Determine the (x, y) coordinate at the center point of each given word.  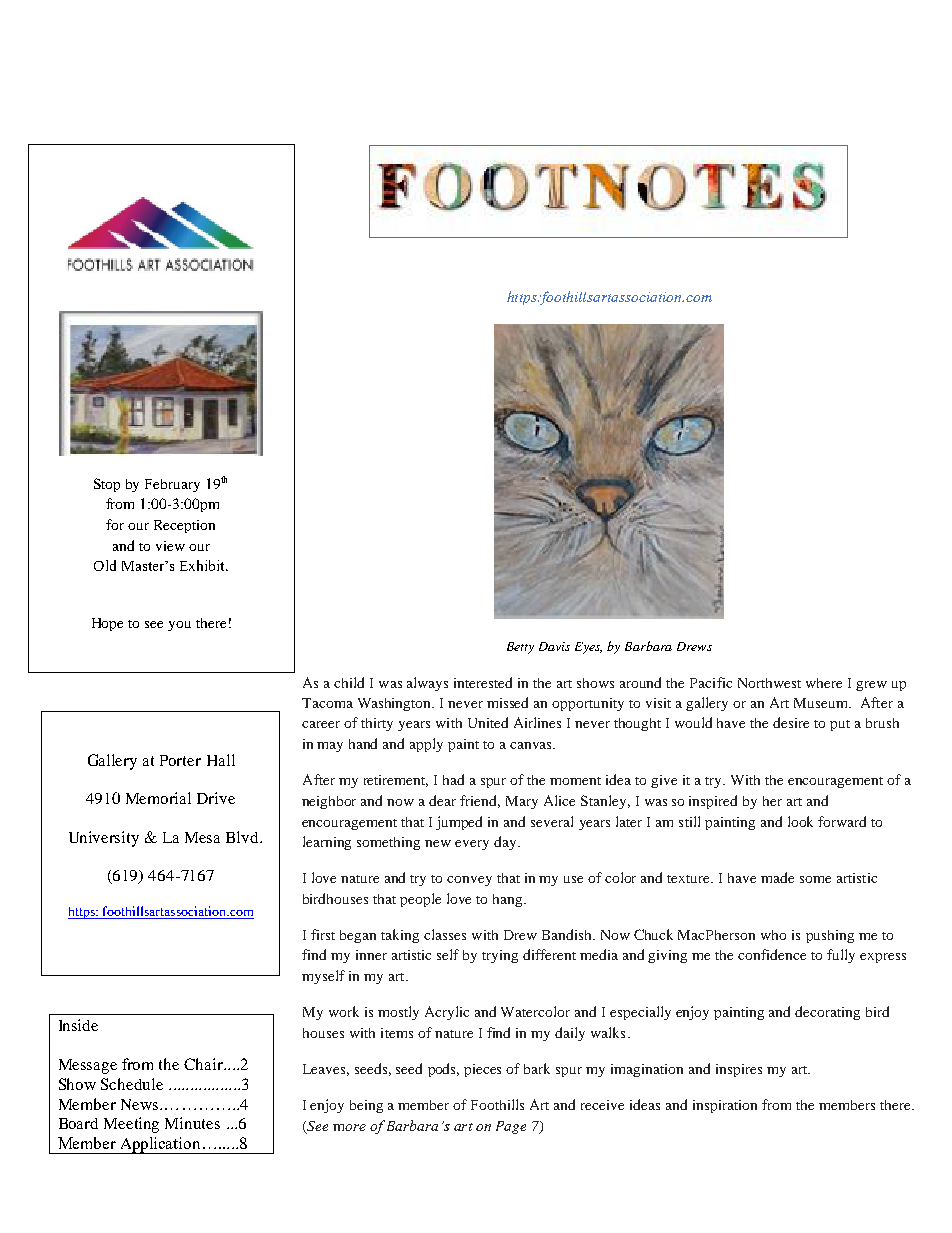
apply (426, 745)
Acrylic (447, 1013)
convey (469, 881)
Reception (184, 526)
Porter (180, 760)
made (777, 877)
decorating (827, 1013)
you (179, 626)
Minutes (192, 1123)
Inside (78, 1025)
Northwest (769, 683)
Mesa (202, 837)
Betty (520, 648)
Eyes (588, 648)
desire (791, 722)
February (172, 485)
